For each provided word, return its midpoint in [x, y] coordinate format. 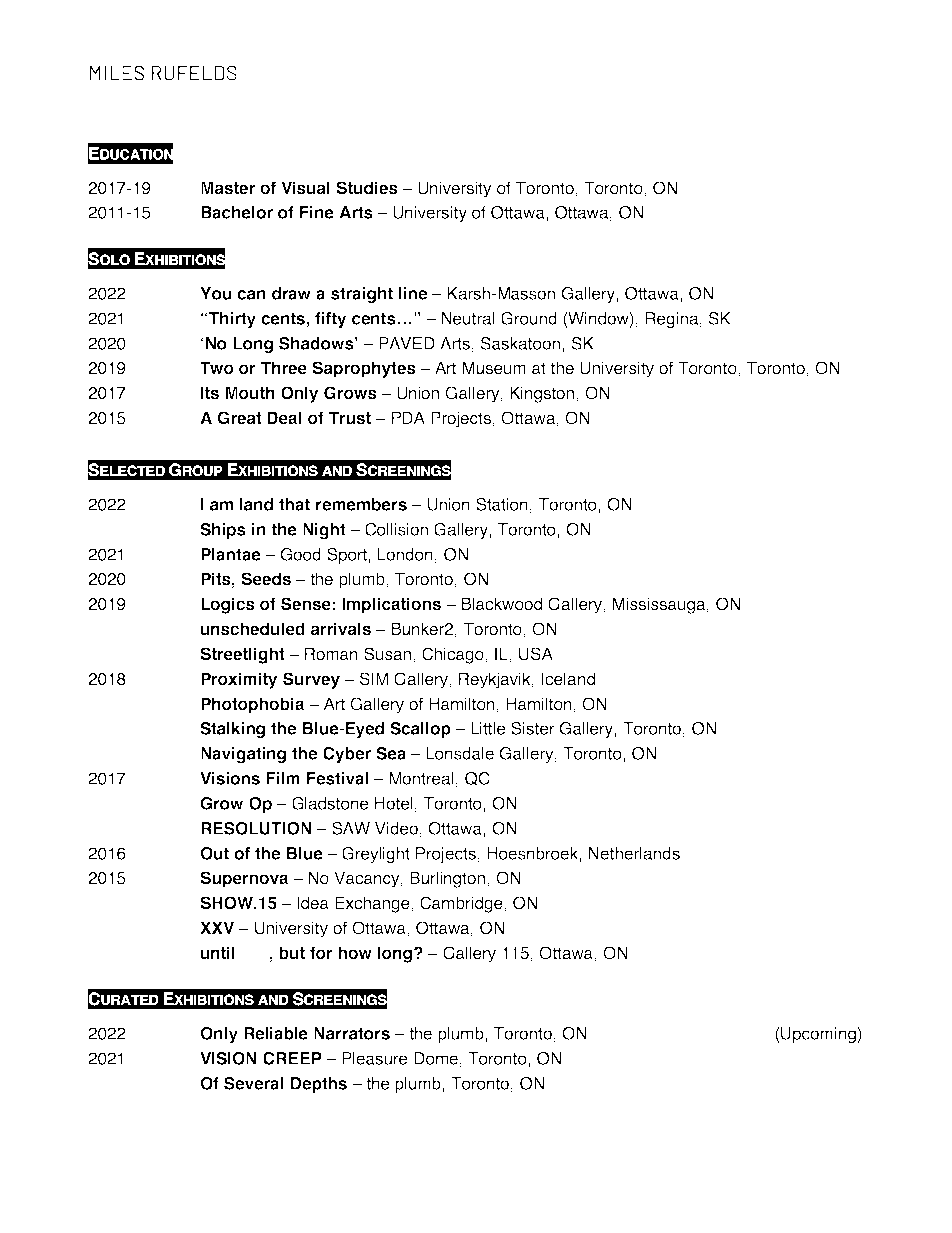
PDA [408, 417]
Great [239, 418]
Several [253, 1083]
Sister [533, 728]
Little [488, 728]
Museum [494, 368]
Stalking [232, 730]
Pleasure [375, 1058]
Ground [529, 318]
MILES [117, 73]
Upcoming [818, 1035]
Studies [367, 188]
